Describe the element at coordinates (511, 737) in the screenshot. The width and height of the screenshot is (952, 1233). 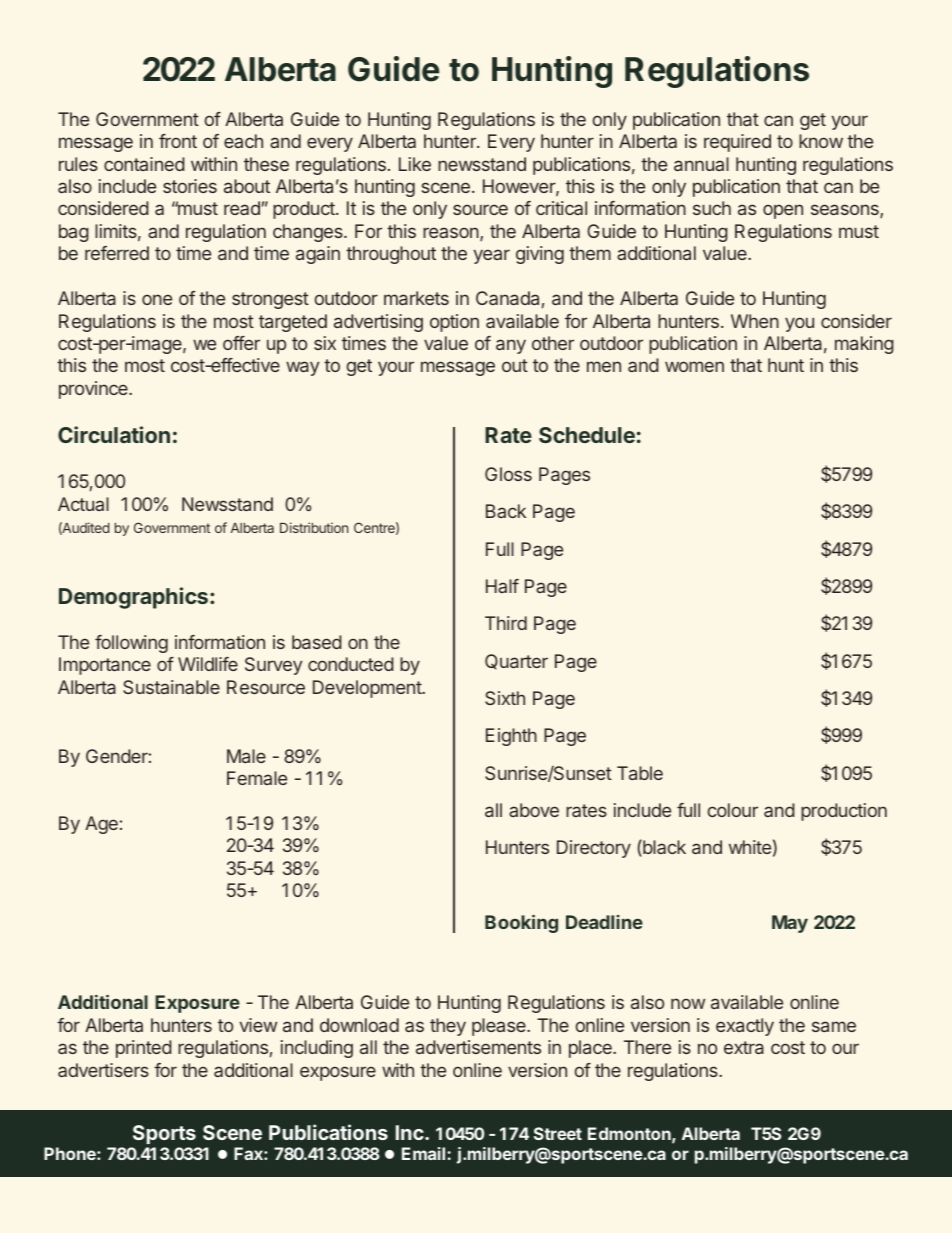
I see `Eighth` at that location.
